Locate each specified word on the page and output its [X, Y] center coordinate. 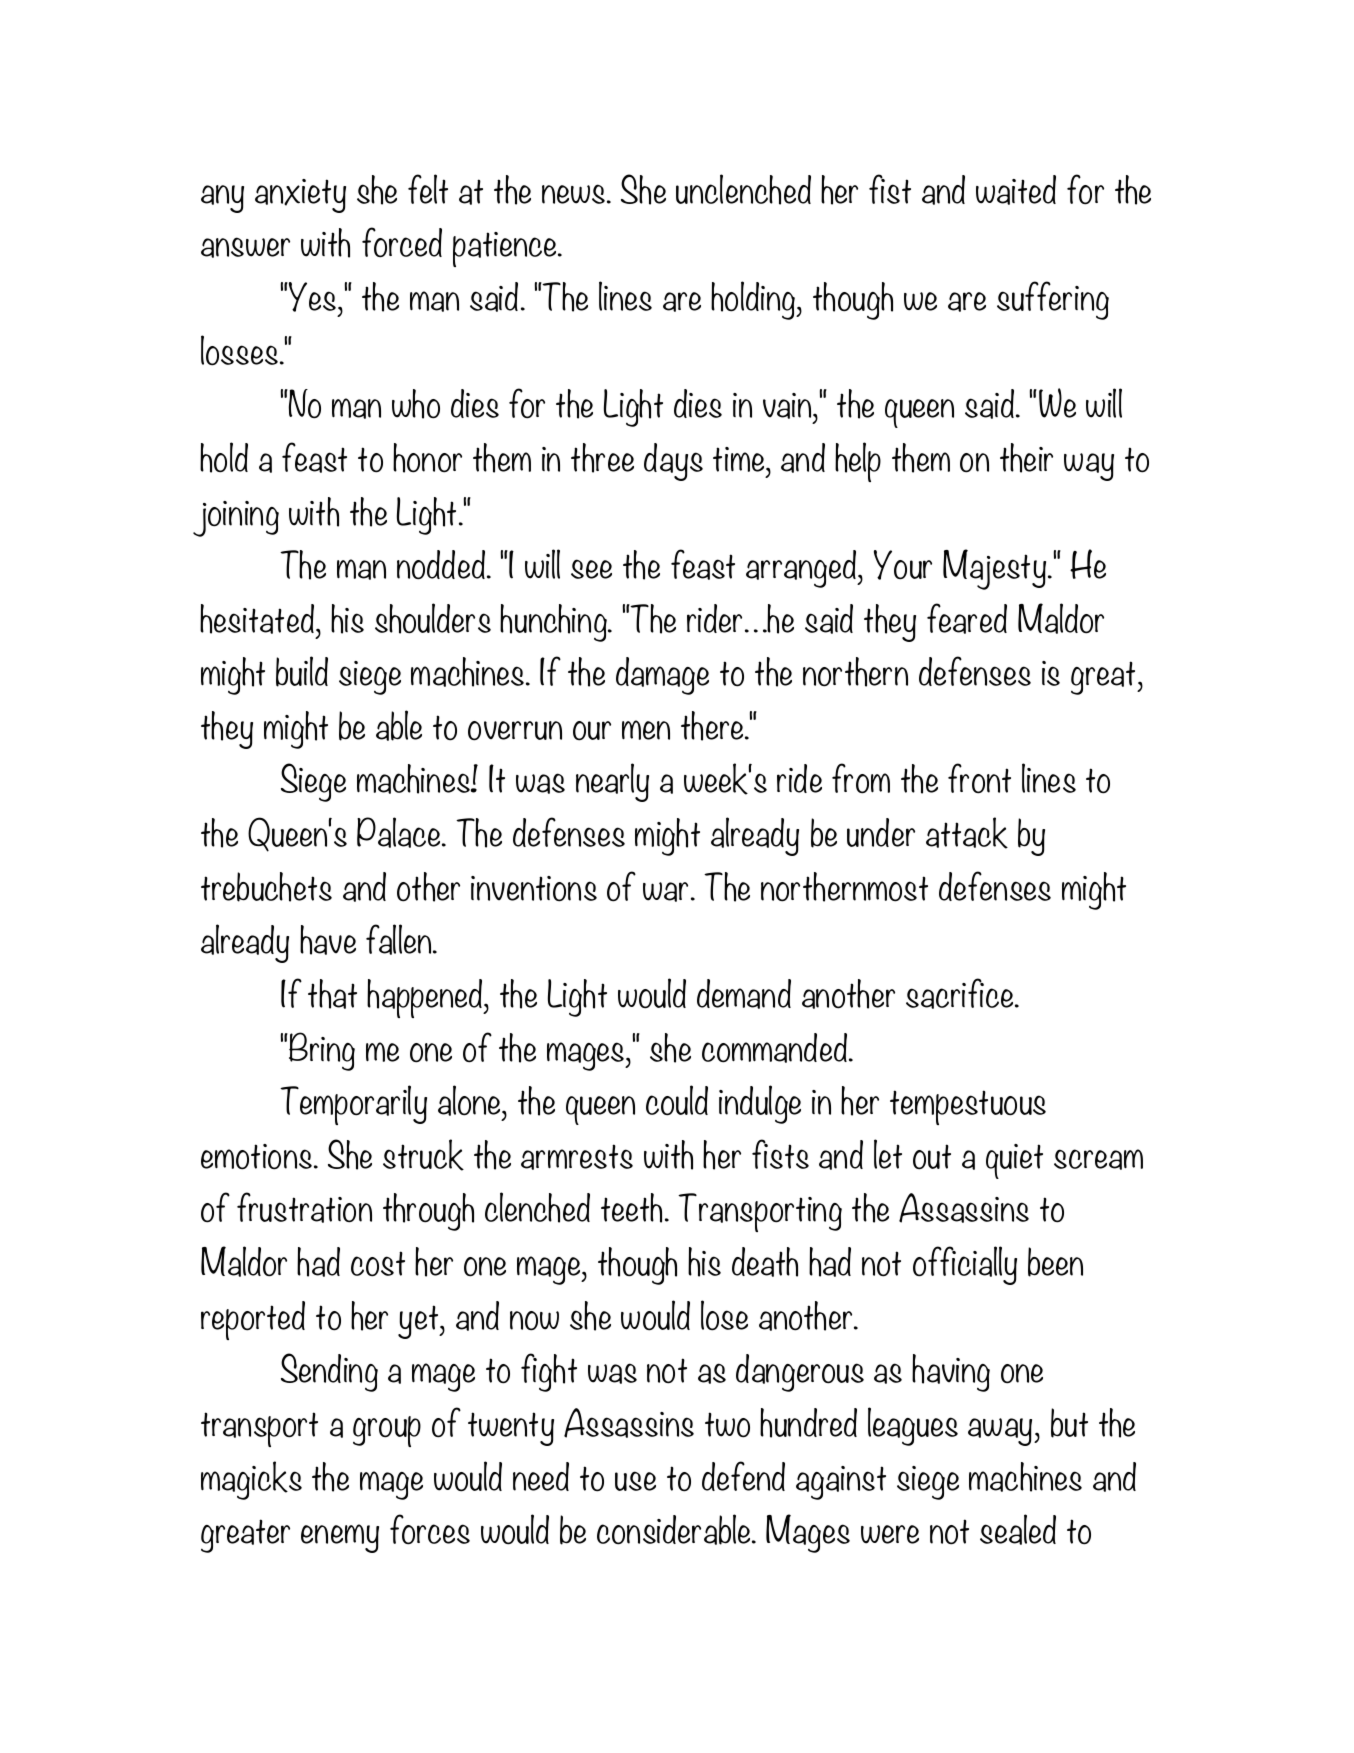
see [591, 569]
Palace [400, 832]
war [667, 892]
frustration [304, 1207]
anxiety [300, 196]
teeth [633, 1208]
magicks [251, 1480]
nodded [442, 565]
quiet [1014, 1161]
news [575, 194]
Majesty [996, 569]
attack [967, 833]
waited [1016, 190]
